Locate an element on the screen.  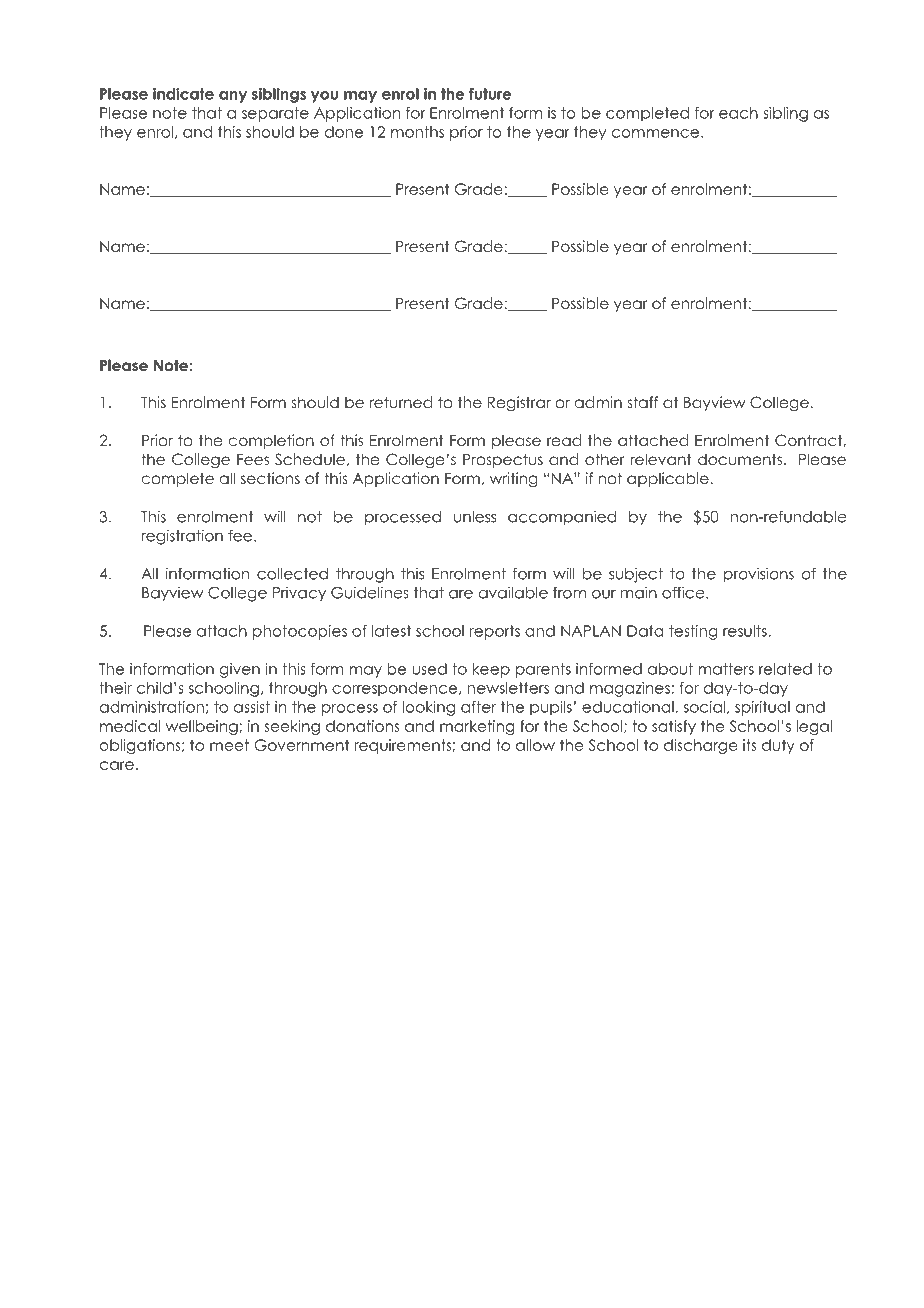
indicate is located at coordinates (183, 94).
